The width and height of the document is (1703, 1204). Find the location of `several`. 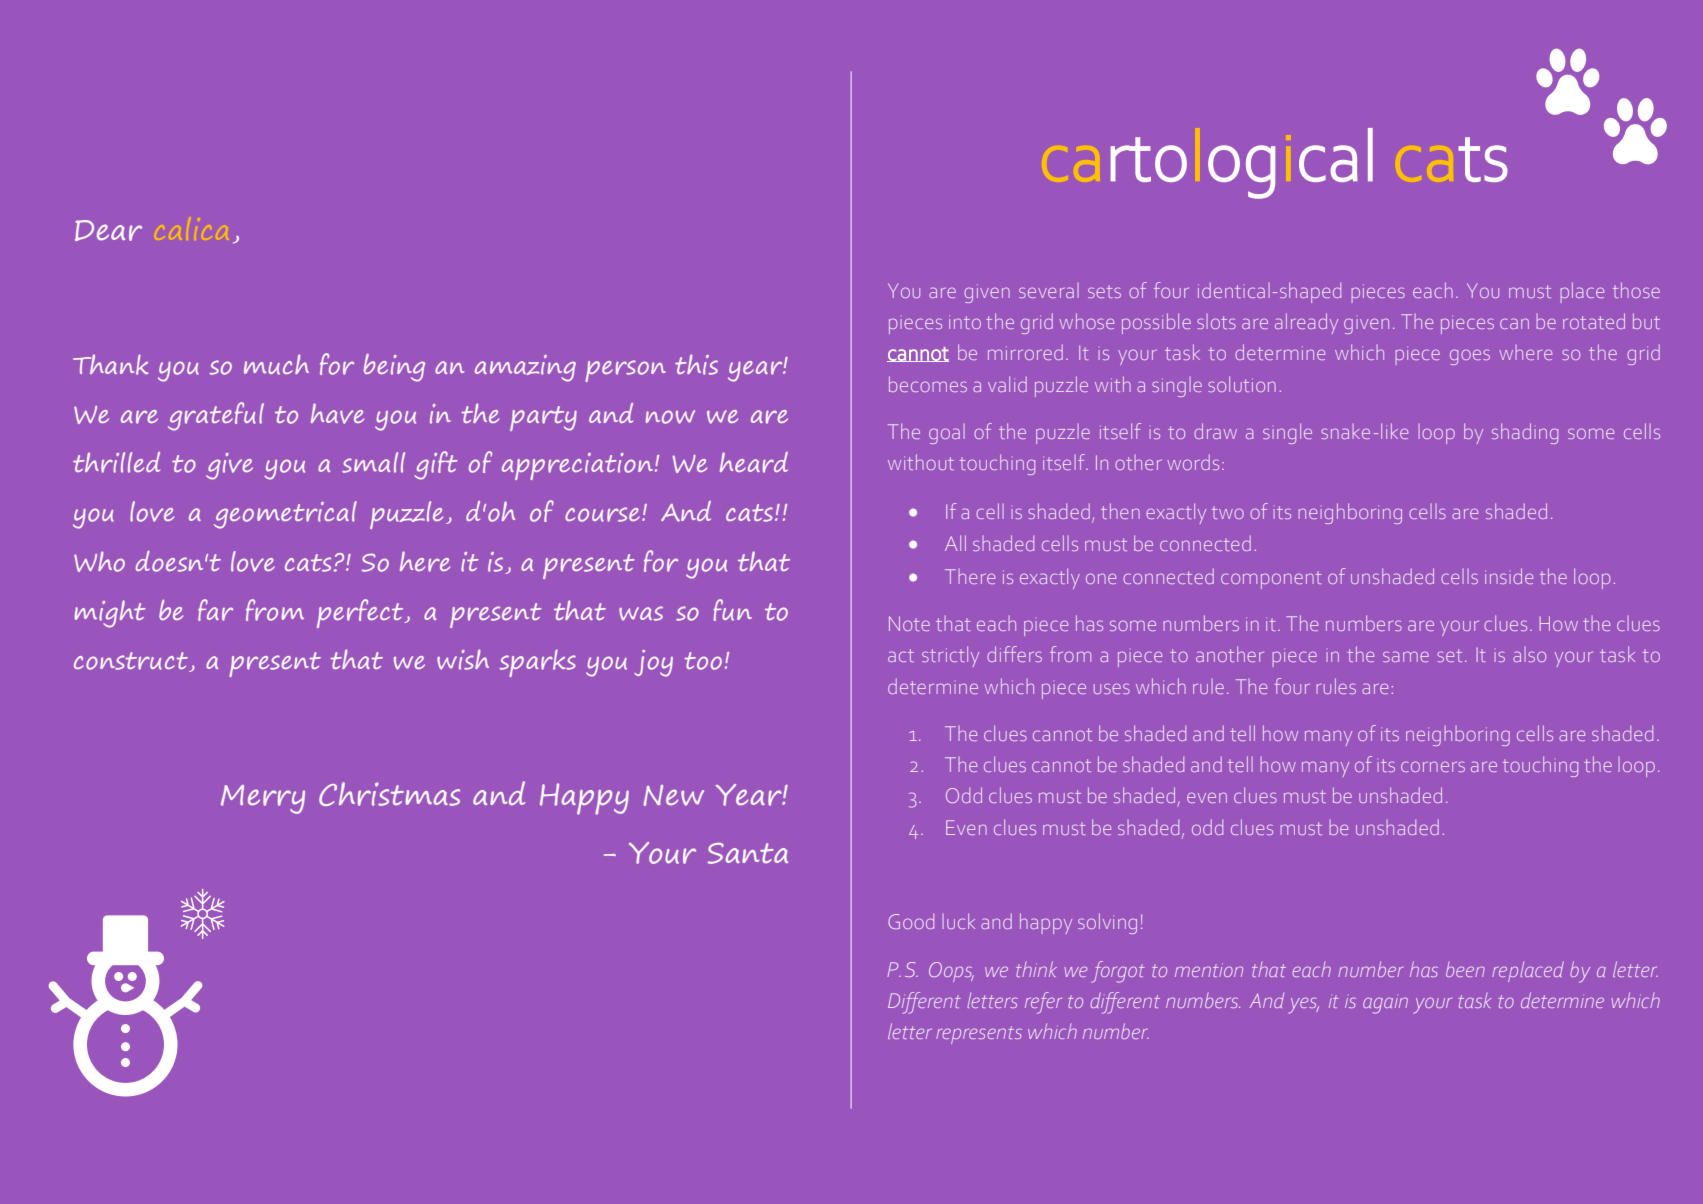

several is located at coordinates (1049, 290).
